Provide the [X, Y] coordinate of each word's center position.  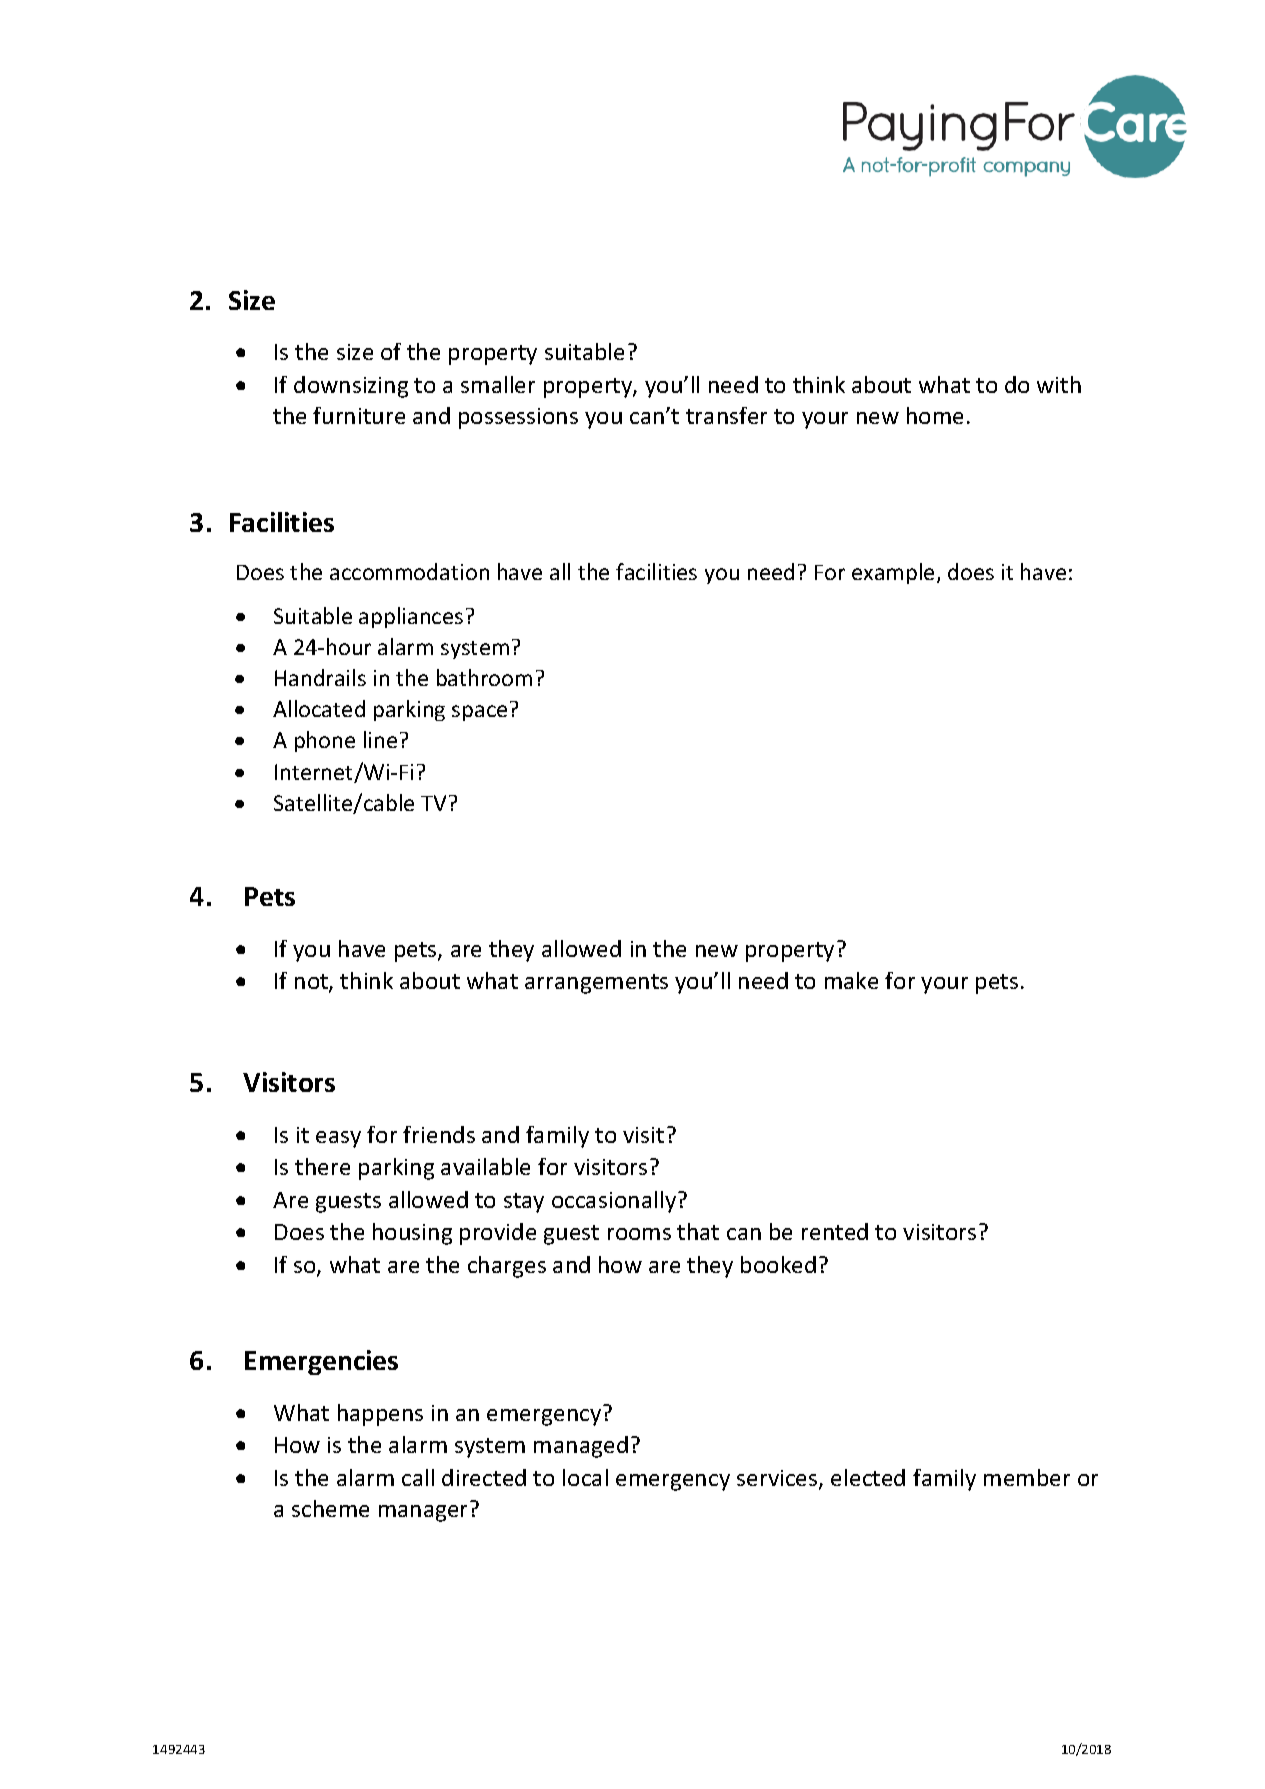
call [418, 1477]
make [851, 980]
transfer [726, 415]
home [935, 415]
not [312, 983]
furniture [359, 415]
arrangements [596, 984]
